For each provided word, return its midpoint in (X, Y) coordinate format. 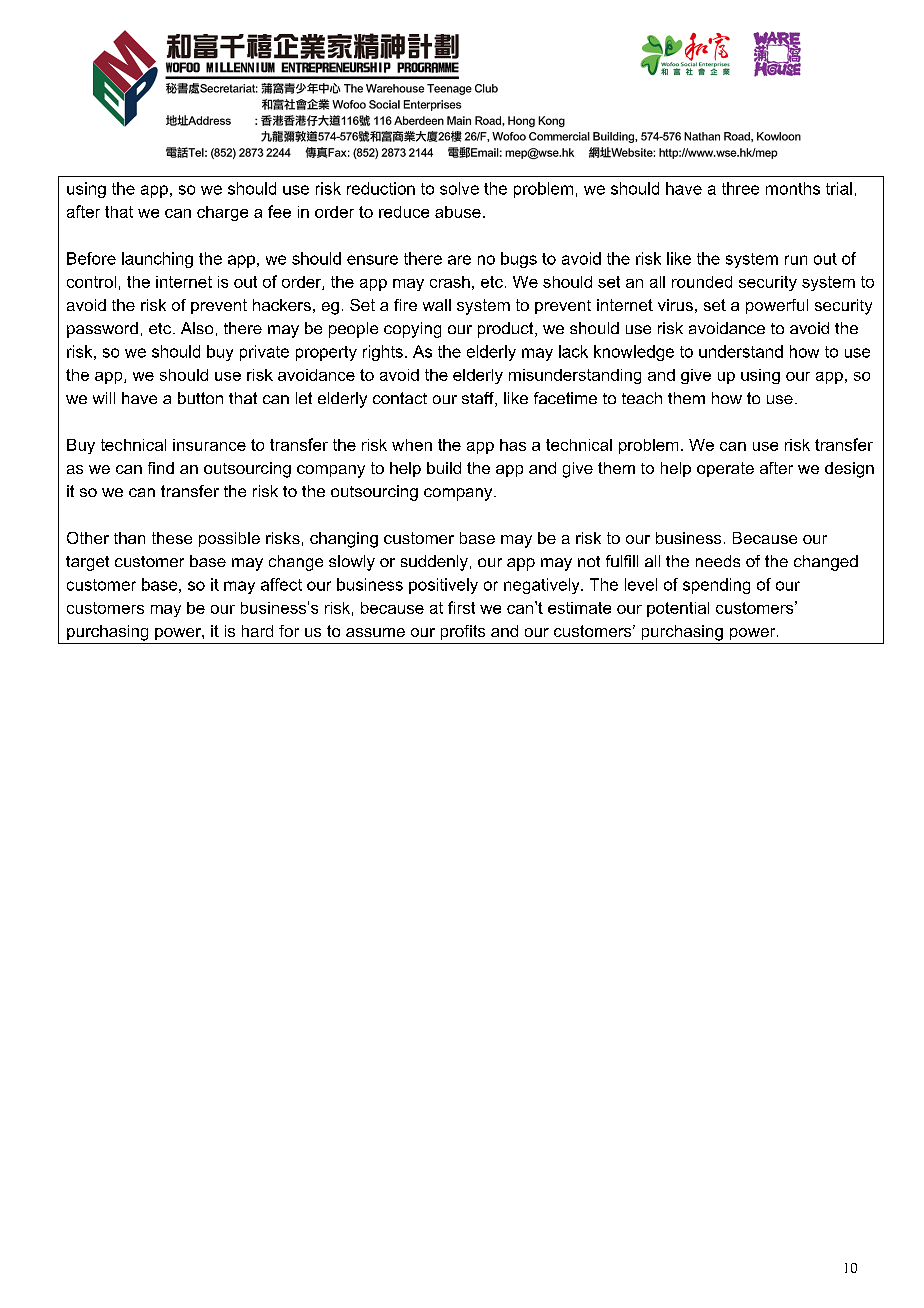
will (104, 398)
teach (642, 398)
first (461, 607)
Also (197, 328)
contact (400, 398)
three (740, 188)
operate (725, 469)
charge (222, 213)
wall (437, 305)
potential (678, 609)
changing (344, 540)
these (172, 538)
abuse (458, 212)
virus (675, 305)
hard (257, 631)
